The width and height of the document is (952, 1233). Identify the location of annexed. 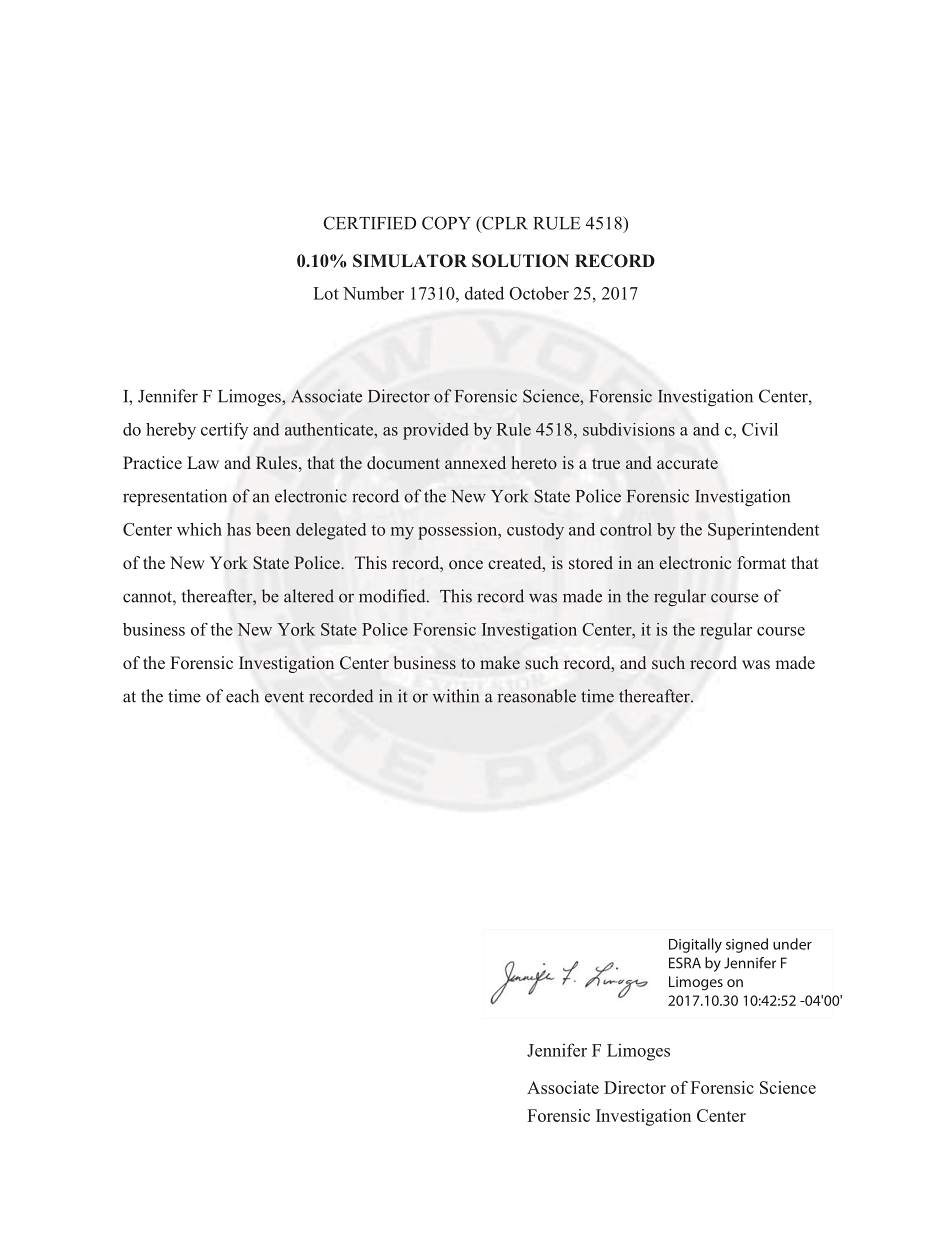
(475, 462).
